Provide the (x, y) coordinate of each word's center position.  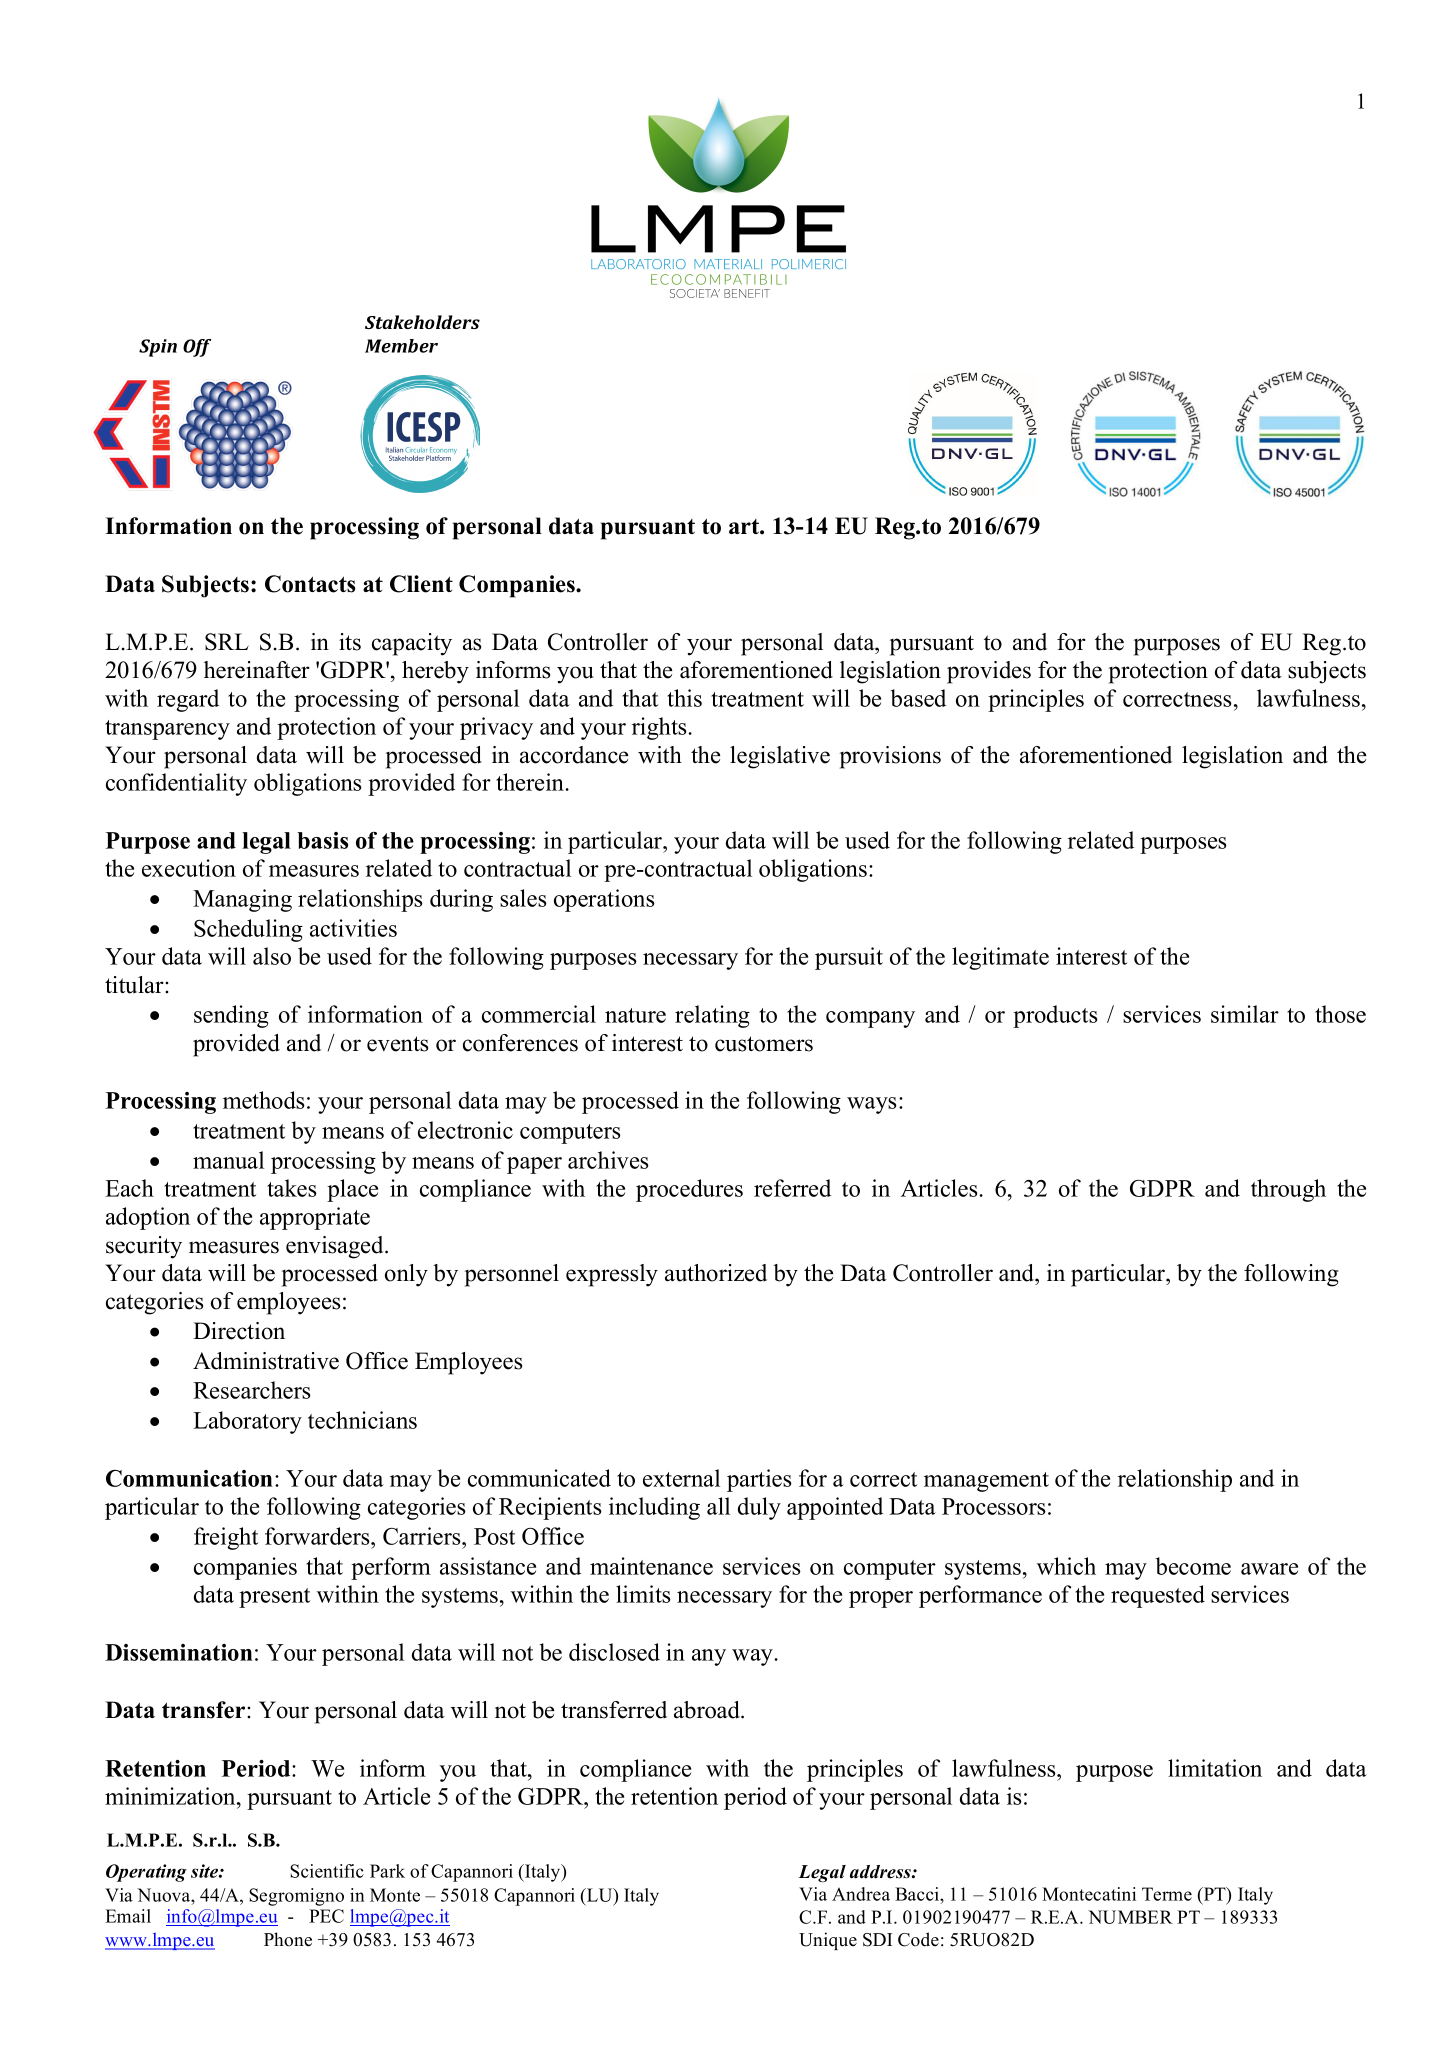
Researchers (252, 1390)
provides (989, 672)
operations (604, 900)
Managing (242, 900)
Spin (158, 348)
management (986, 1482)
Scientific (327, 1871)
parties (759, 1480)
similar (1245, 1014)
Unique (828, 1941)
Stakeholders (422, 322)
